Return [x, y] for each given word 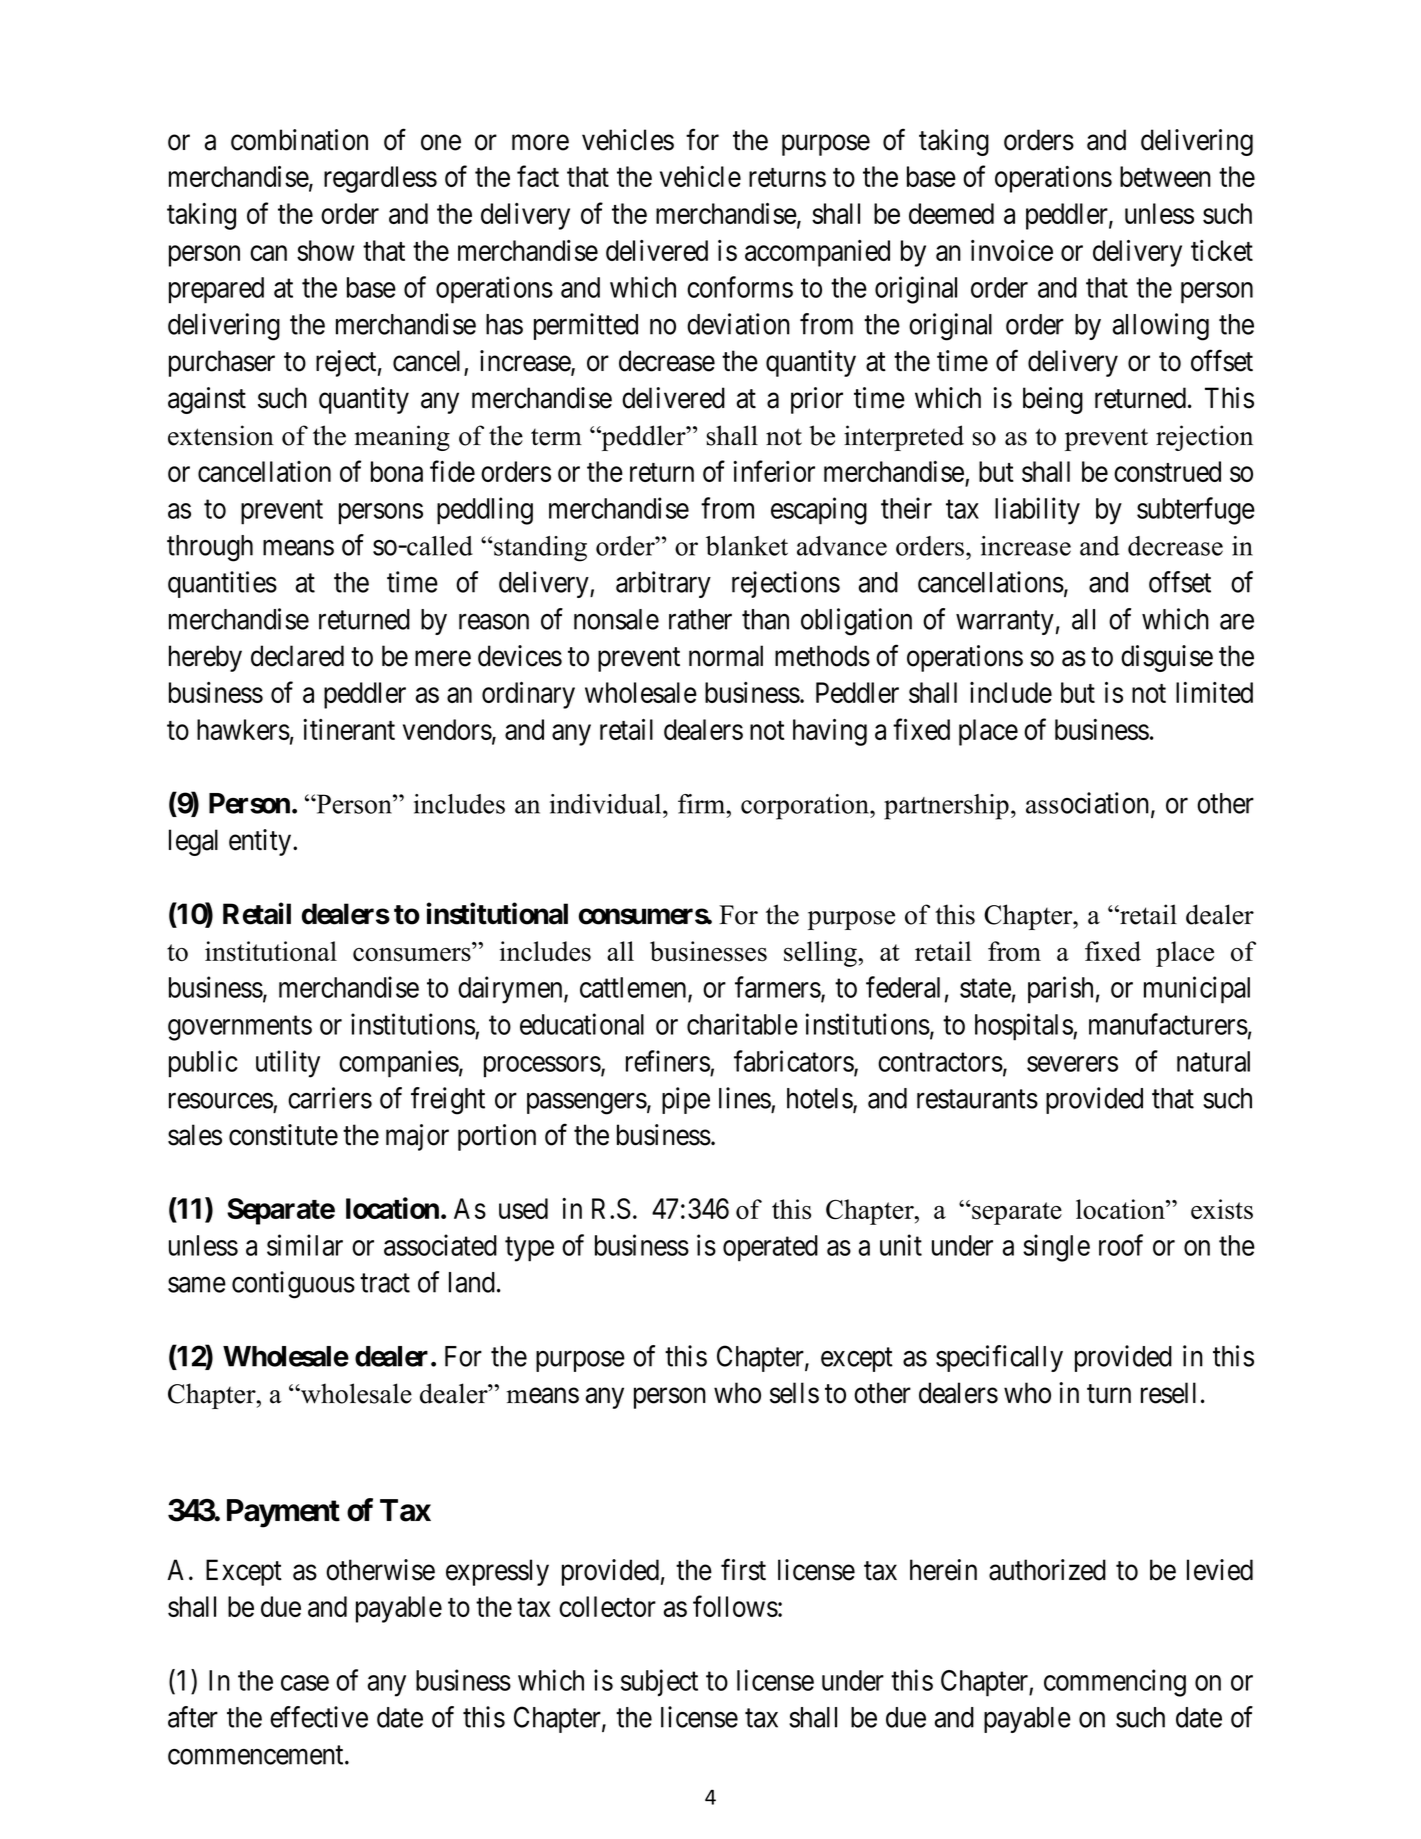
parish [1060, 990]
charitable [742, 1024]
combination [299, 140]
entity [261, 842]
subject [659, 1683]
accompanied [817, 253]
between [1165, 176]
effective [319, 1717]
